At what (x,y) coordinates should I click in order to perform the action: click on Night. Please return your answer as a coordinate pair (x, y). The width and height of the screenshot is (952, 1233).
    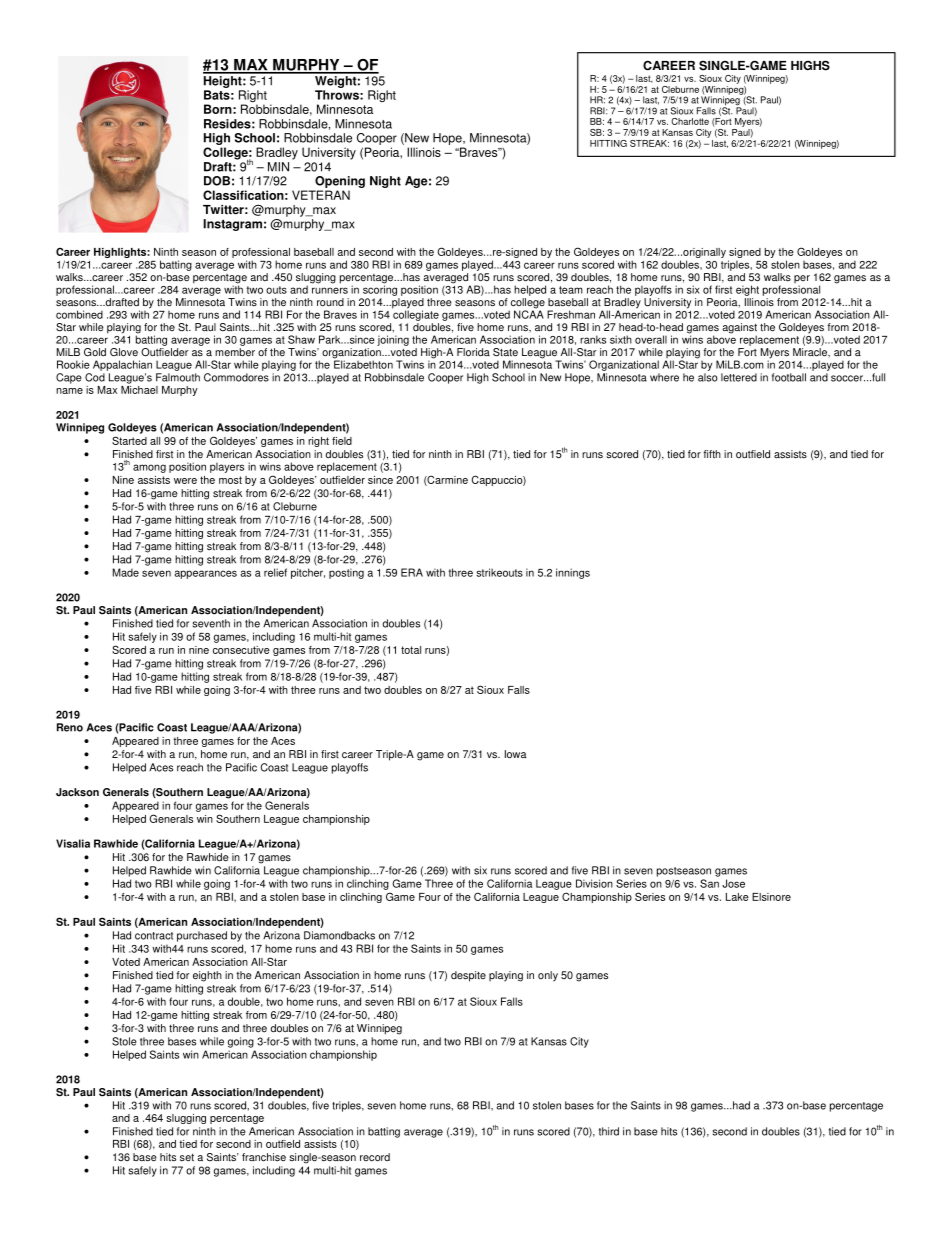
    Looking at the image, I should click on (385, 182).
